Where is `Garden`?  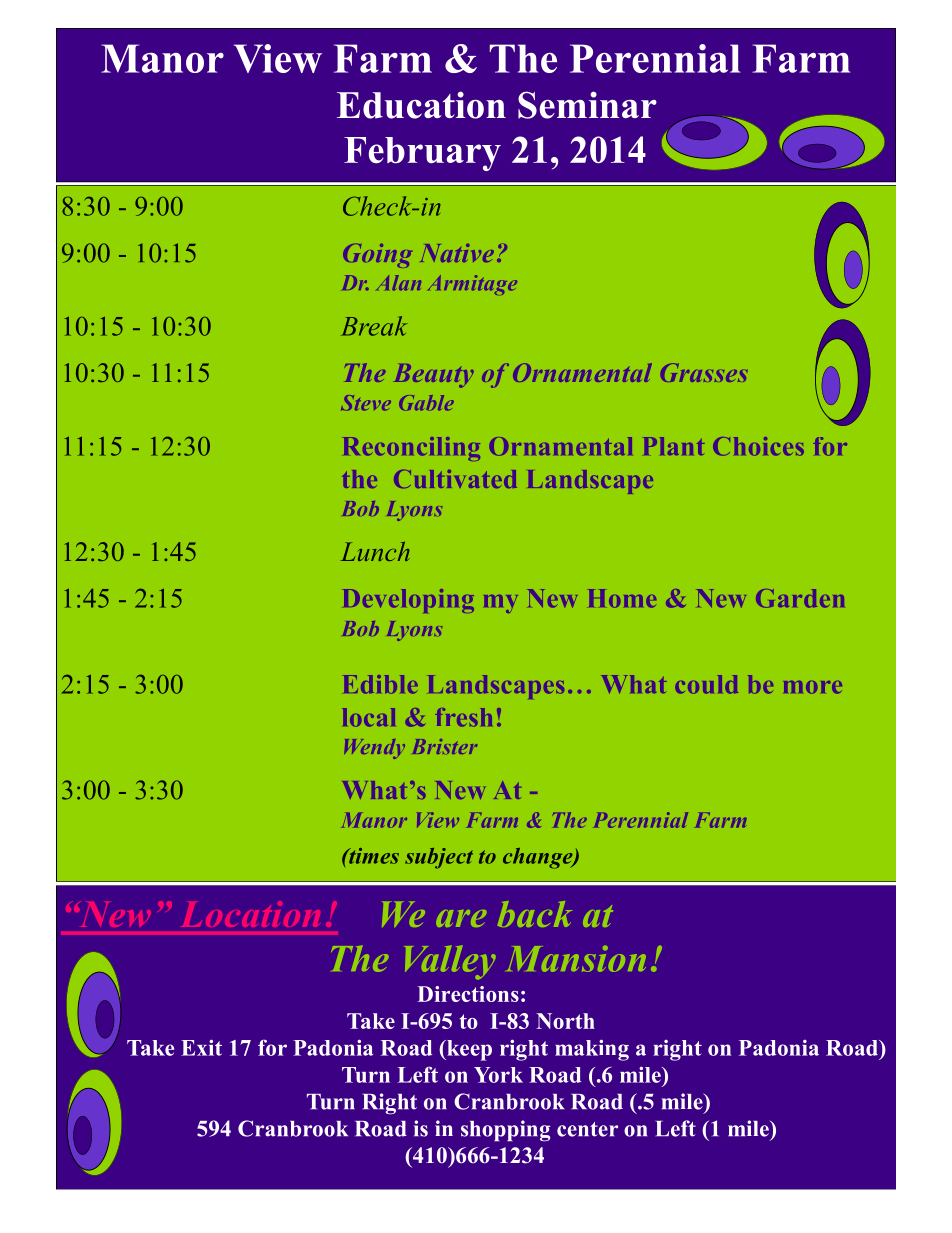 Garden is located at coordinates (800, 598).
